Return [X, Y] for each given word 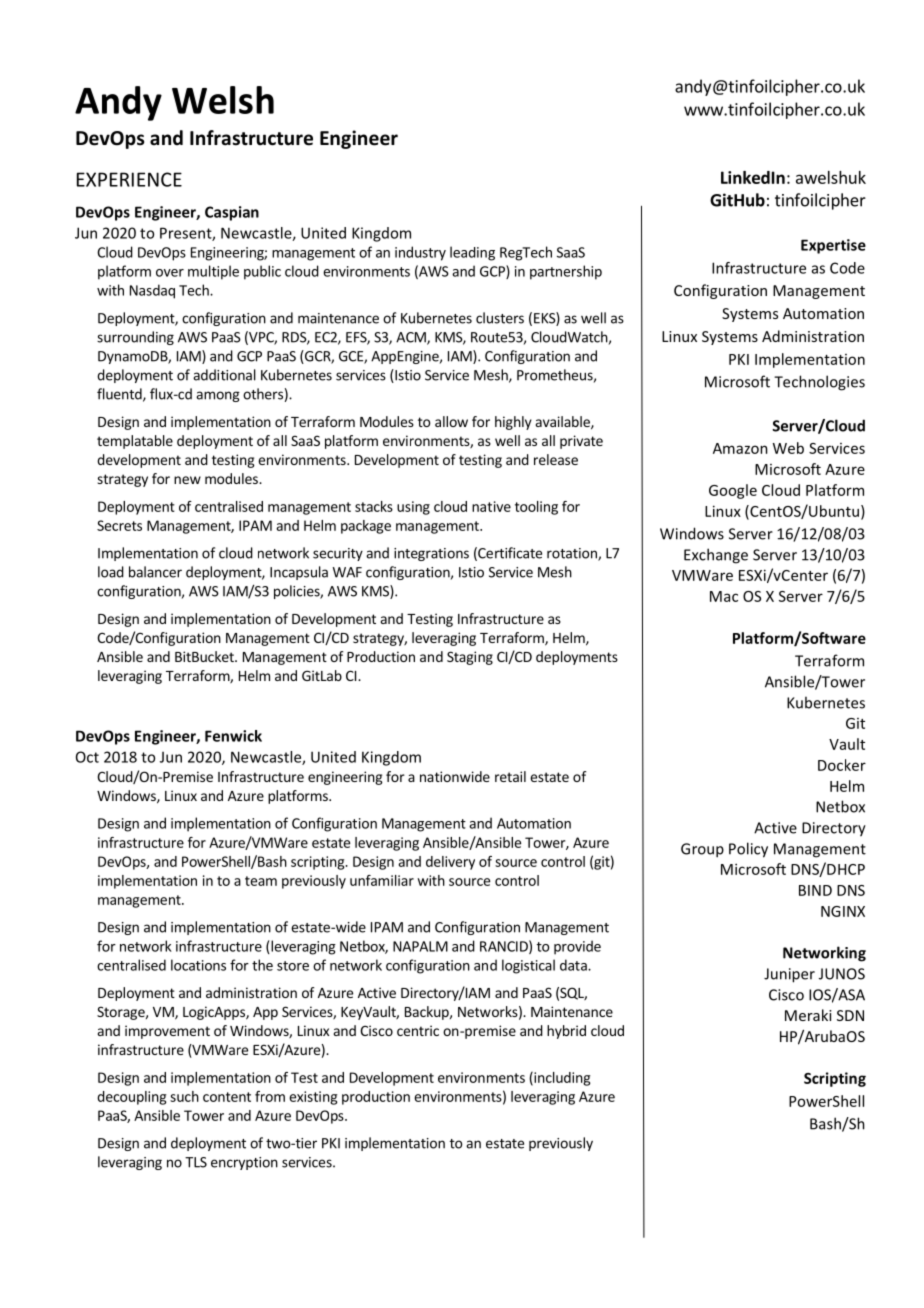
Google [733, 491]
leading [472, 253]
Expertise [833, 246]
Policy [748, 850]
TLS [196, 1162]
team [261, 881]
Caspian [232, 213]
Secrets [119, 525]
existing [313, 1098]
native [491, 506]
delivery [450, 863]
